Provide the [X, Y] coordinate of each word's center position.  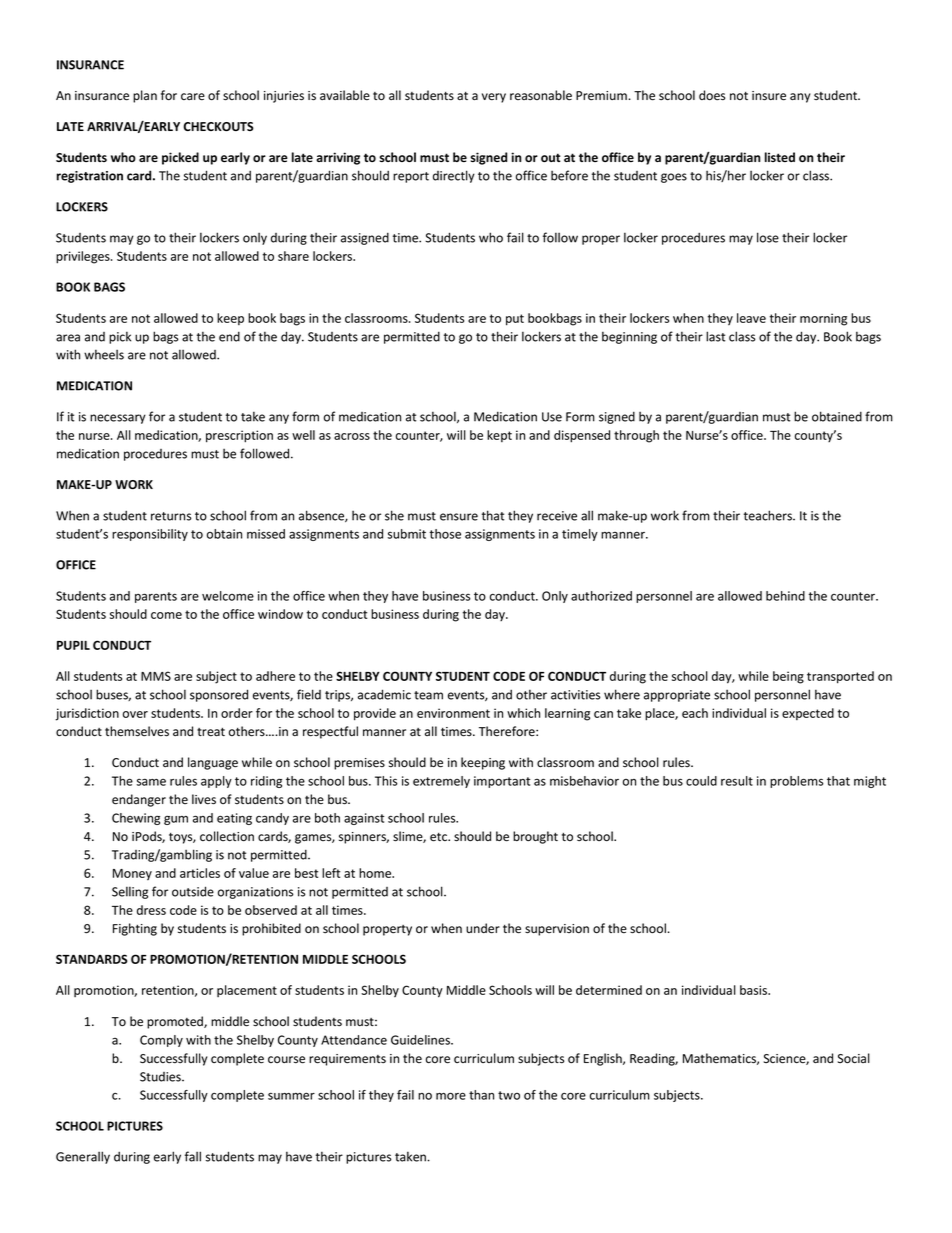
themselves [137, 731]
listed [780, 157]
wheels [104, 354]
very [494, 98]
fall [193, 1156]
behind [785, 596]
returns [171, 516]
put [515, 320]
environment [453, 713]
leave [751, 318]
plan [145, 96]
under [483, 928]
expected [808, 714]
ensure [459, 517]
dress [151, 910]
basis [755, 990]
